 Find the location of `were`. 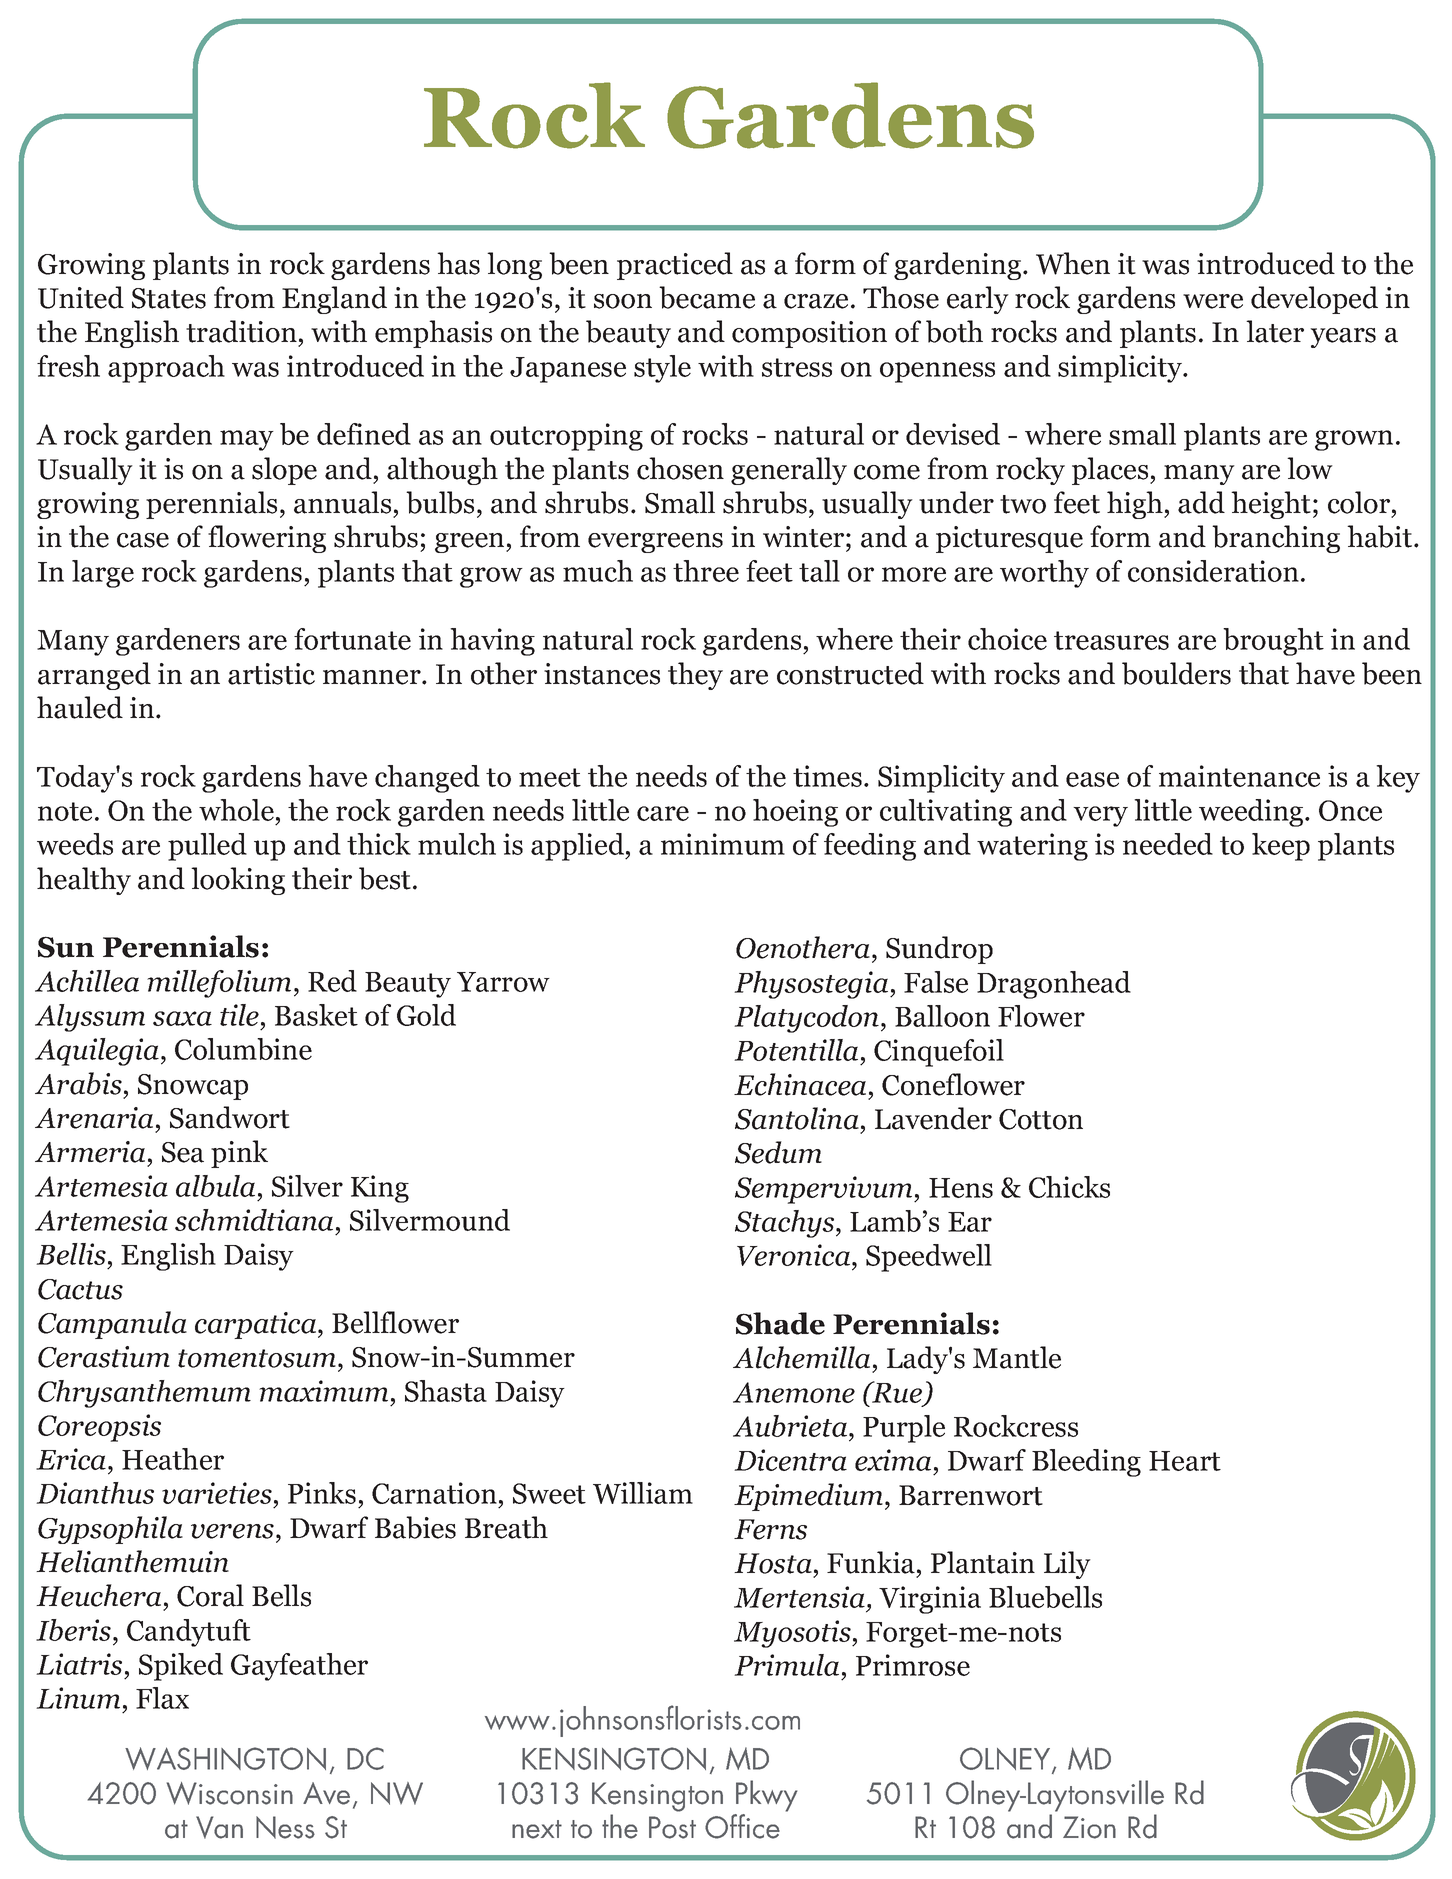

were is located at coordinates (1213, 301).
